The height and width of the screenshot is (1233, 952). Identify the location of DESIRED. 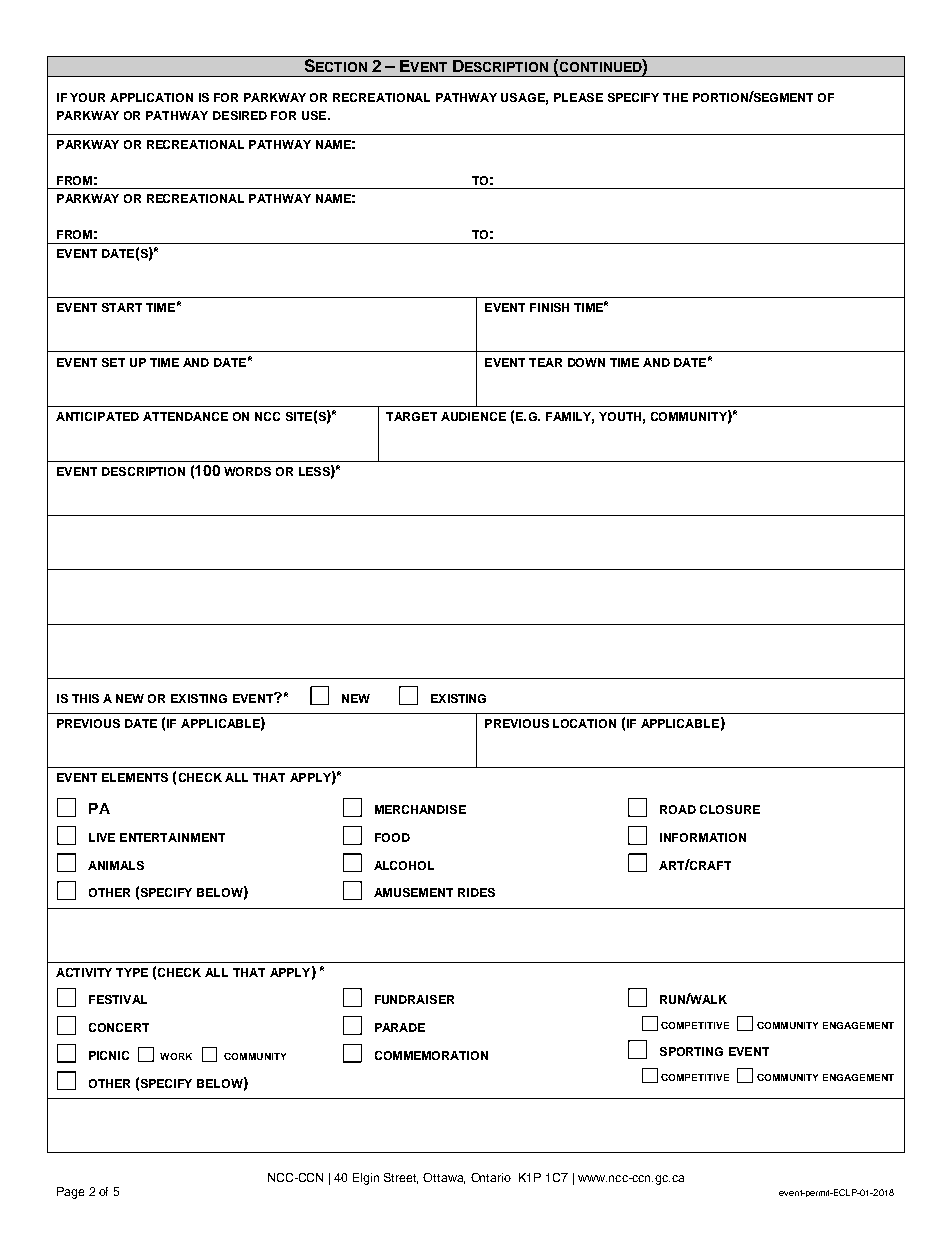
(240, 115).
